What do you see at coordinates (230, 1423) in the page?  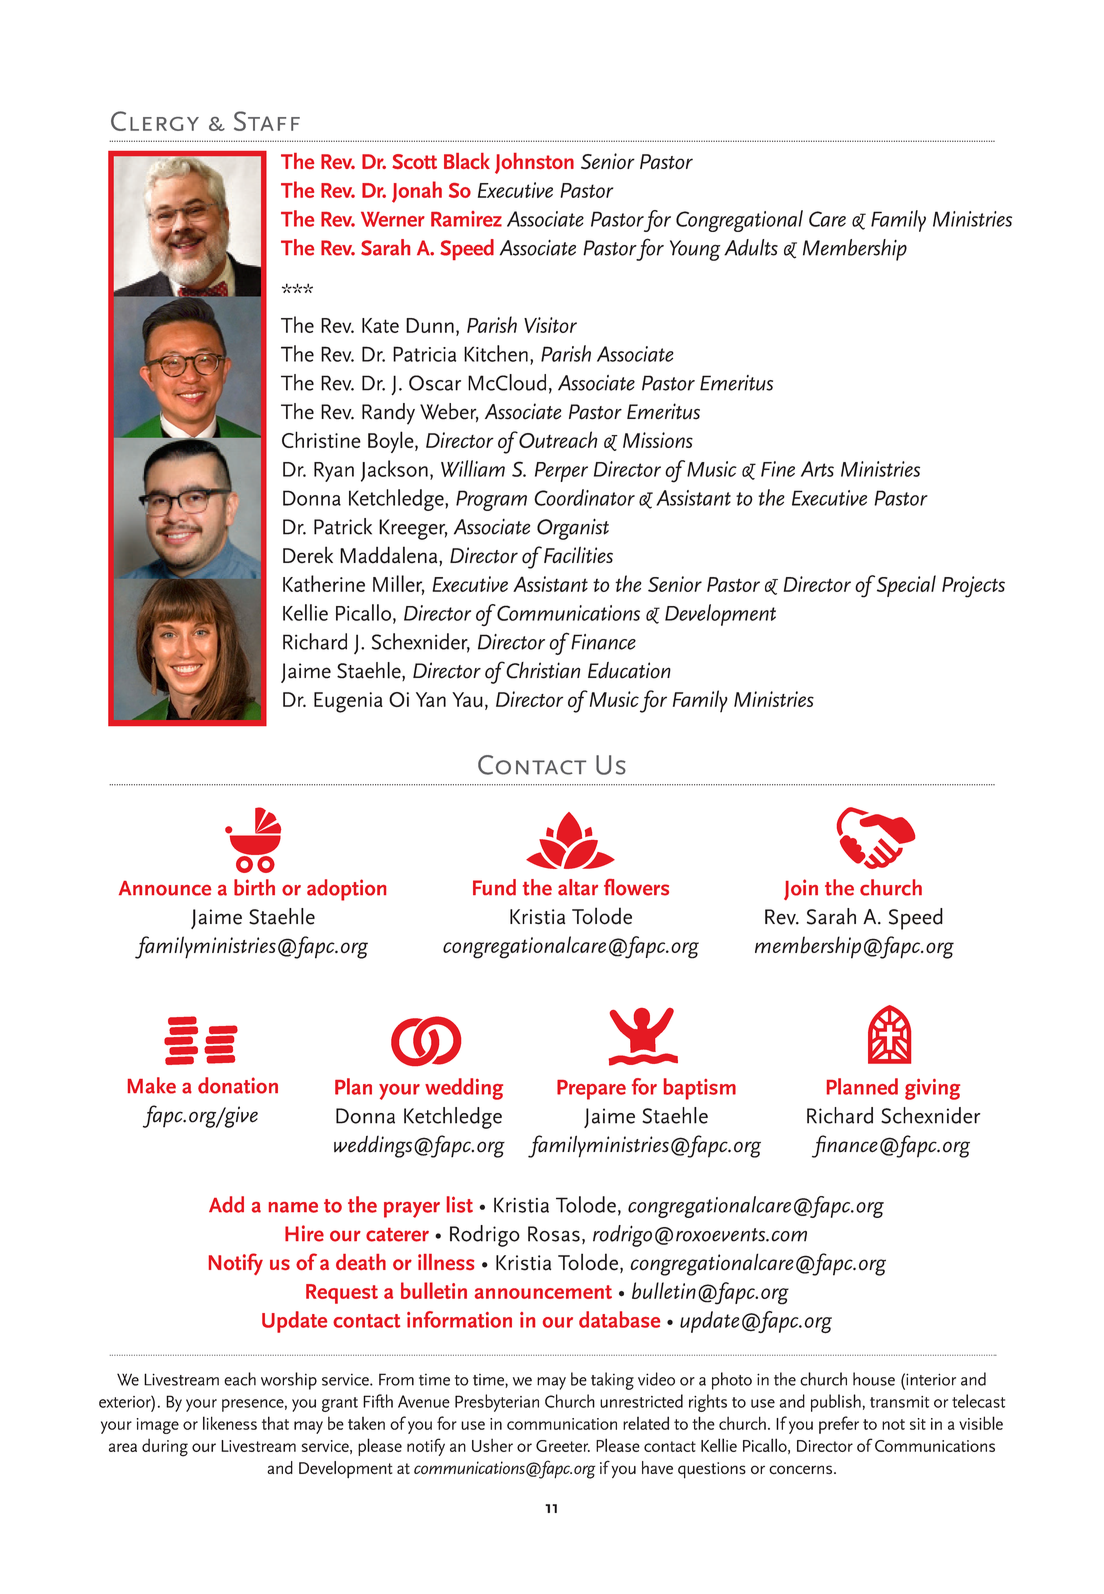 I see `likeness` at bounding box center [230, 1423].
